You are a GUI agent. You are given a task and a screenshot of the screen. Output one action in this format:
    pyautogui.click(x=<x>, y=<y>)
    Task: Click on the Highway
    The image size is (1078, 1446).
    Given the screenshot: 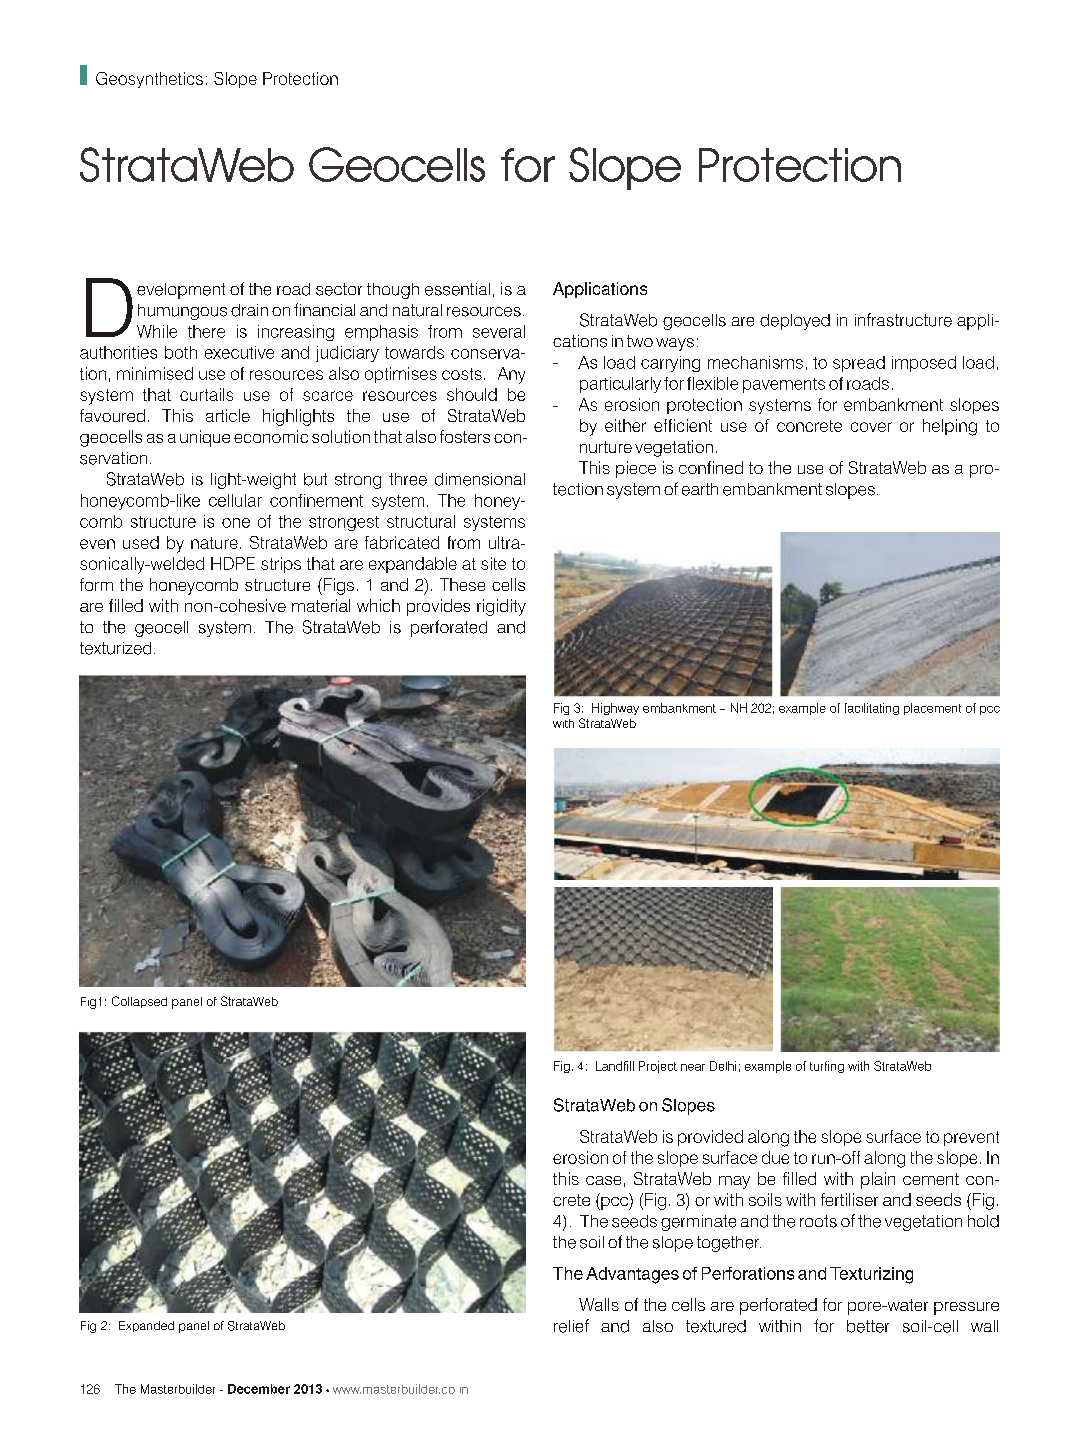 What is the action you would take?
    pyautogui.click(x=615, y=709)
